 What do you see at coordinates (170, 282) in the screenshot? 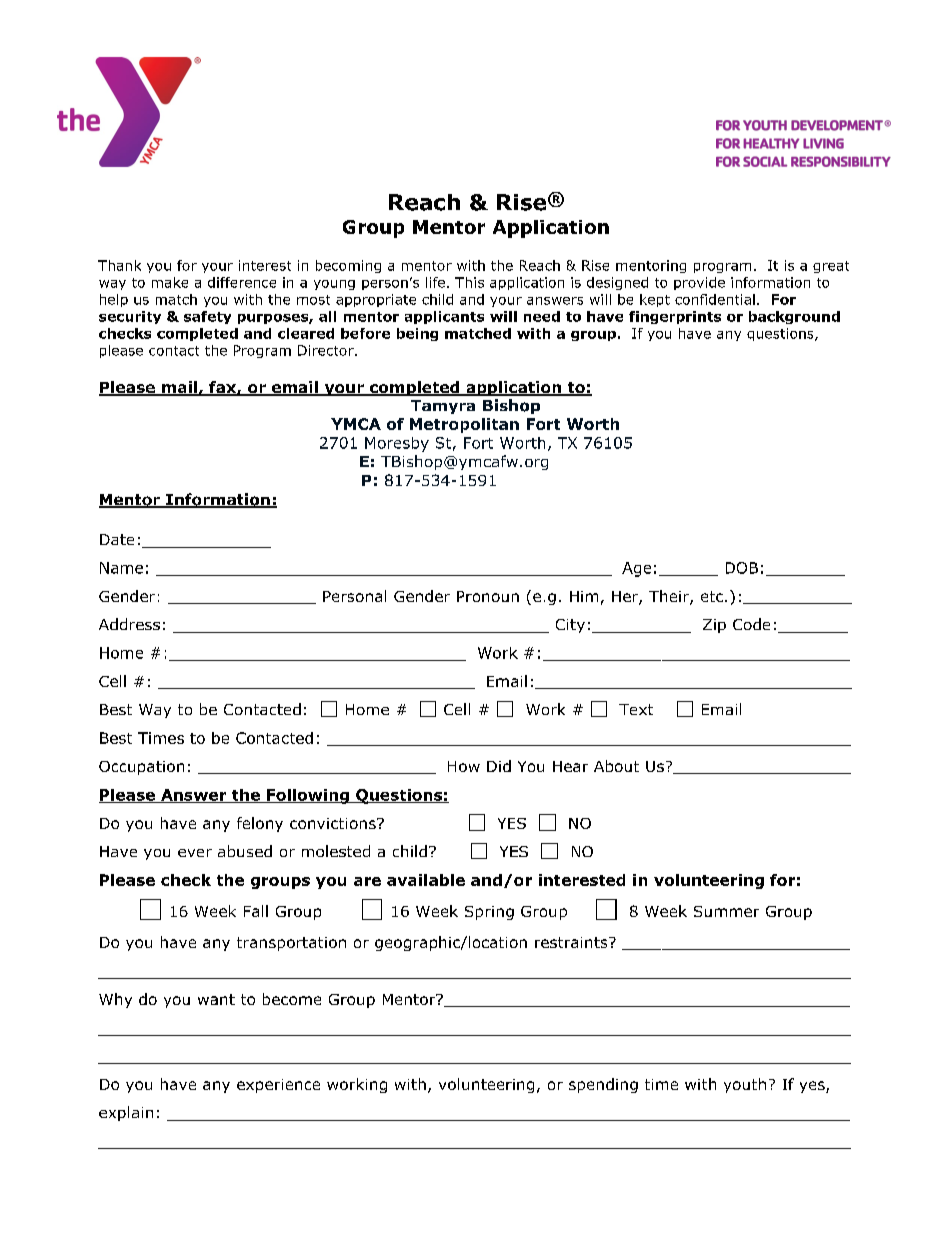
I see `make` at bounding box center [170, 282].
